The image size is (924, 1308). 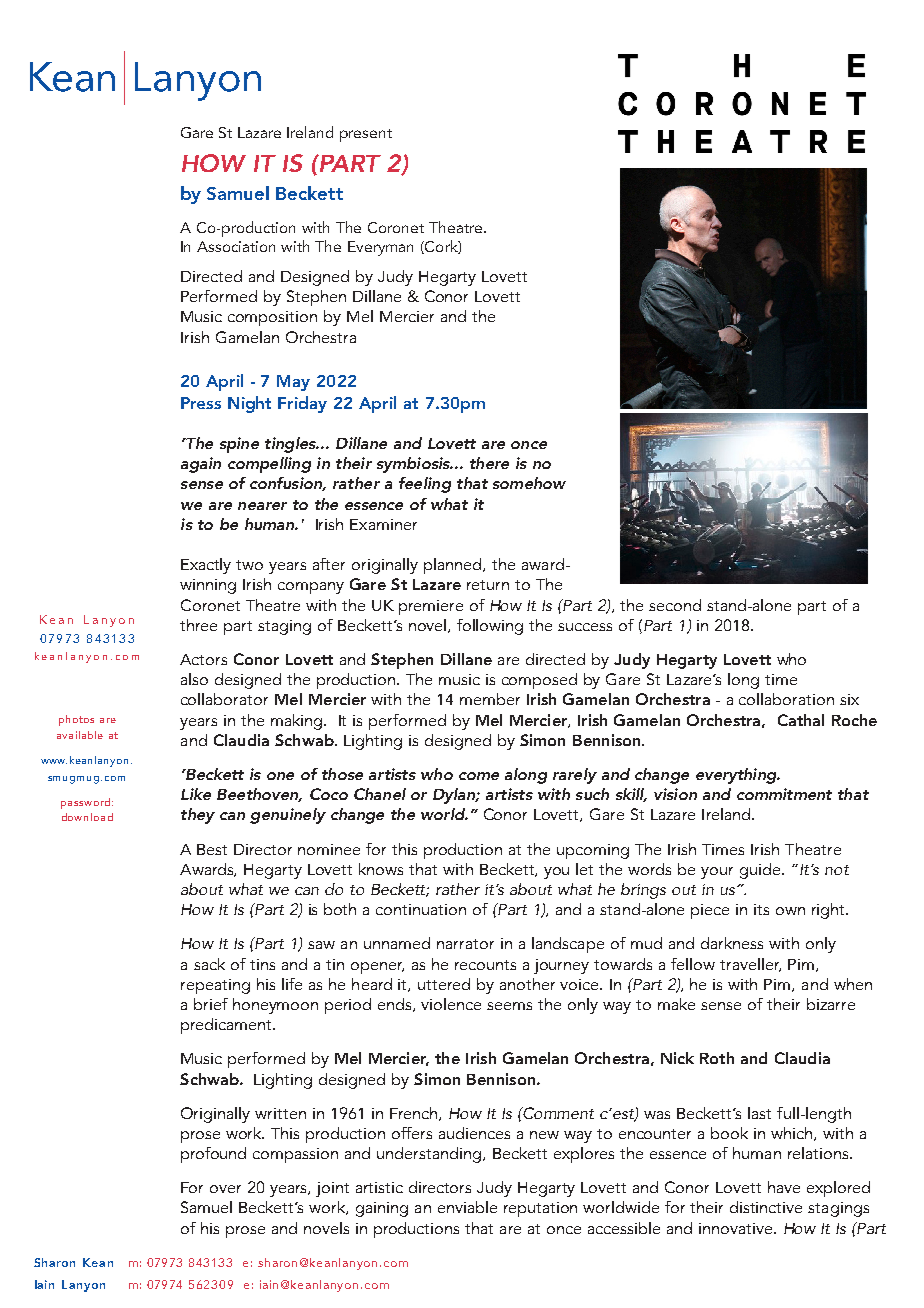 I want to click on over, so click(x=225, y=1189).
